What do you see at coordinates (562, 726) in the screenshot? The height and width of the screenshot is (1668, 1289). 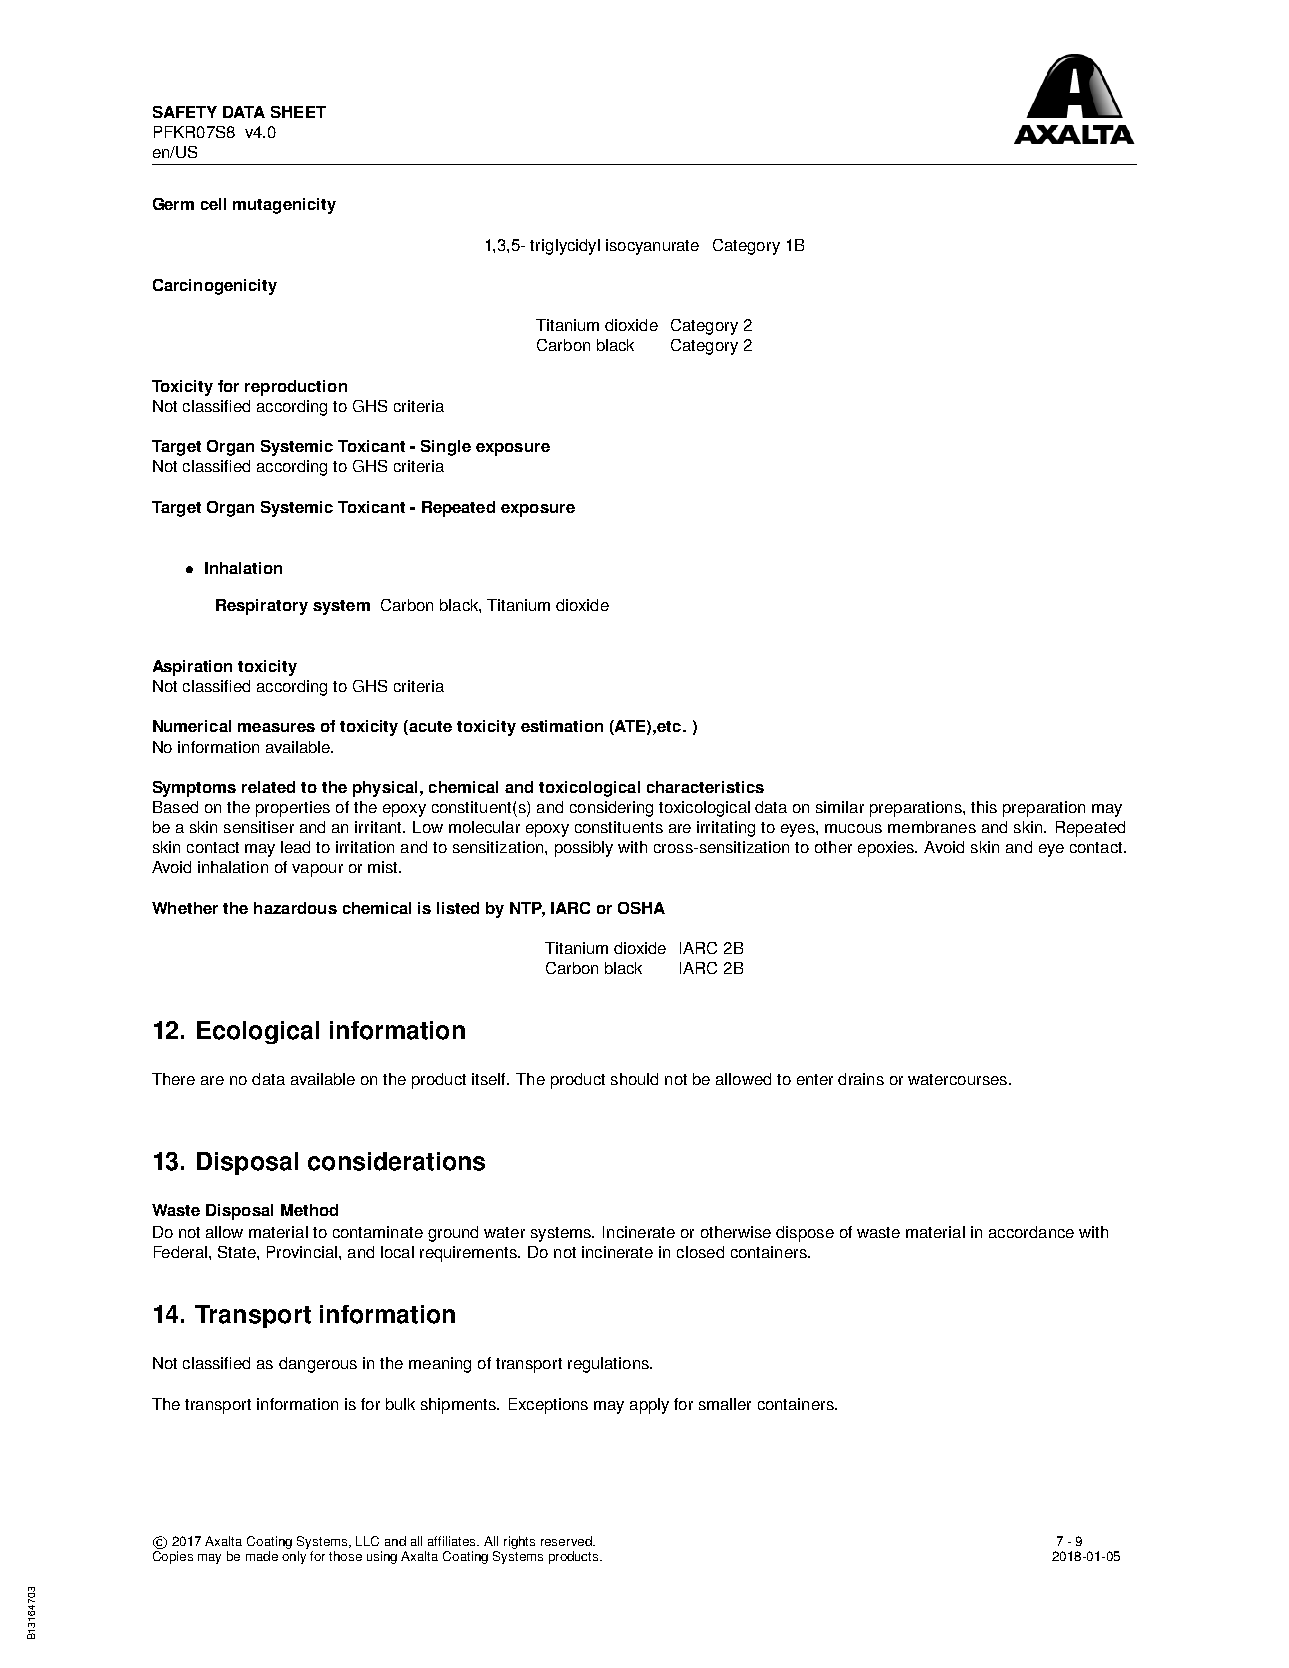 I see `estimation` at bounding box center [562, 726].
